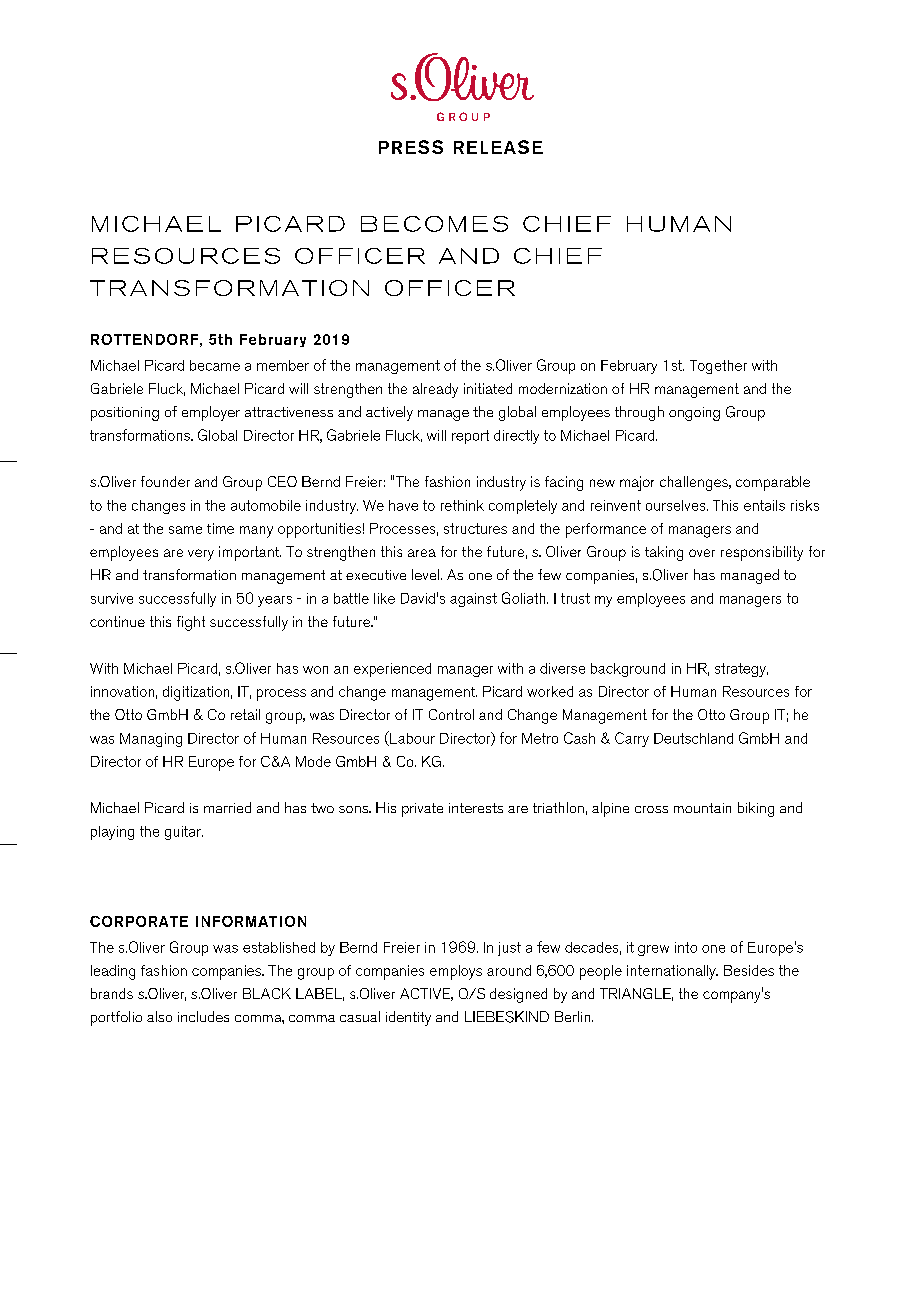 The width and height of the document is (924, 1308). Describe the element at coordinates (203, 1016) in the document. I see `includes` at that location.
